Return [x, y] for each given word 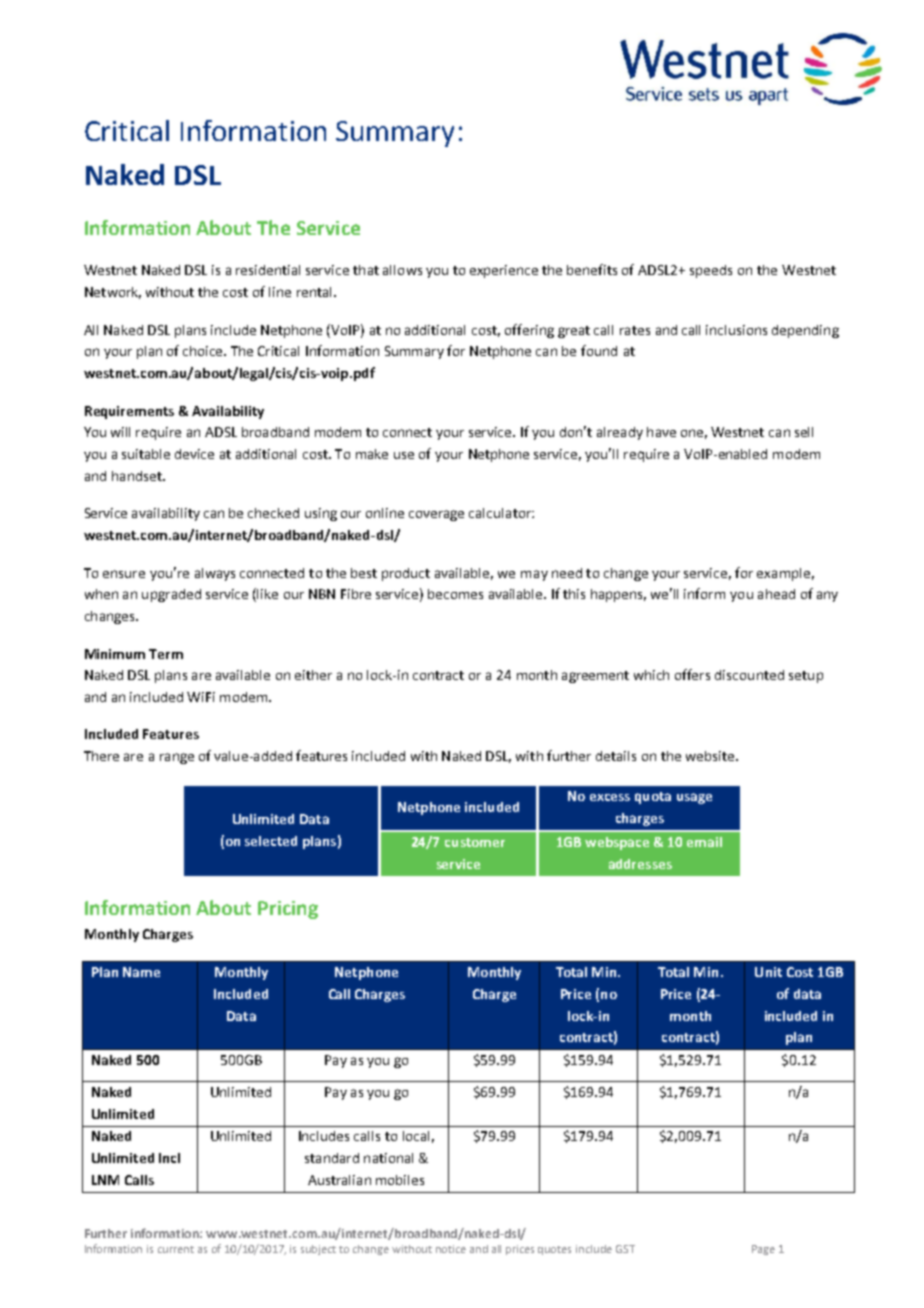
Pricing [288, 910]
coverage [436, 515]
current [176, 1249]
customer [475, 842]
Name [141, 972]
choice [204, 351]
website [711, 756]
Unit [768, 972]
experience [504, 271]
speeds [711, 271]
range [177, 758]
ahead [776, 594]
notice [451, 1249]
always [215, 574]
